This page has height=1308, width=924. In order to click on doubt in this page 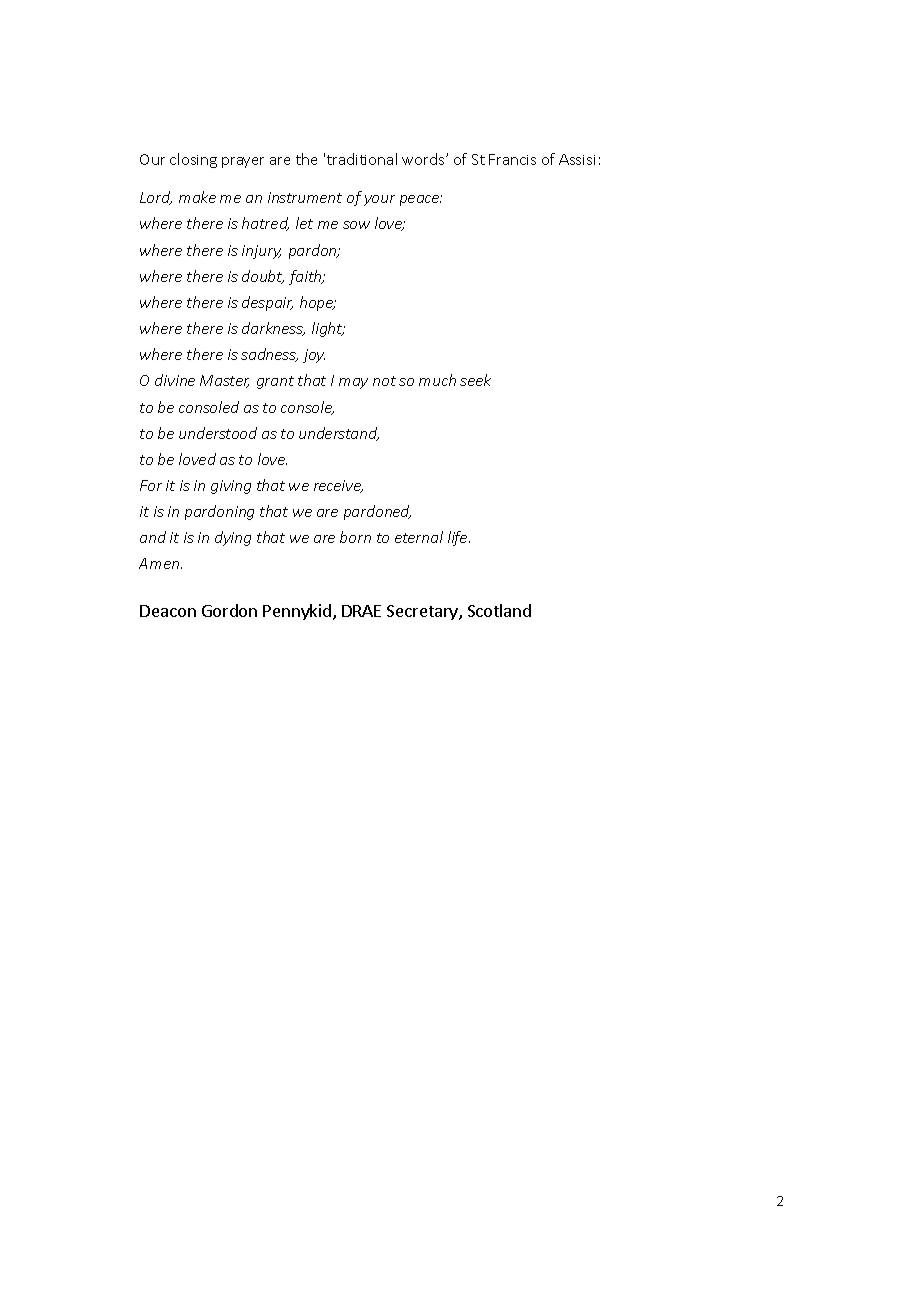, I will do `click(263, 277)`.
